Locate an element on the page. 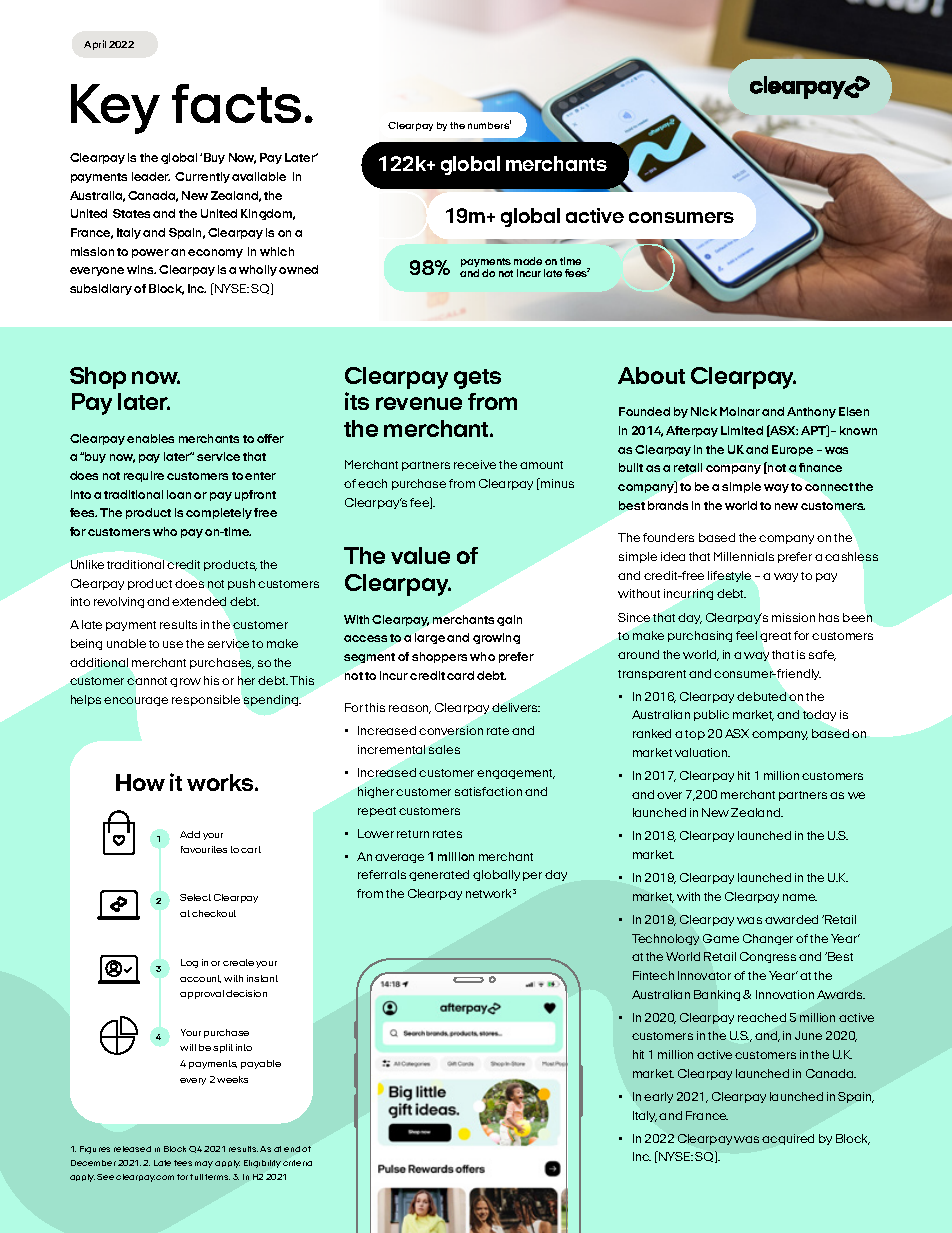  enables is located at coordinates (150, 438).
